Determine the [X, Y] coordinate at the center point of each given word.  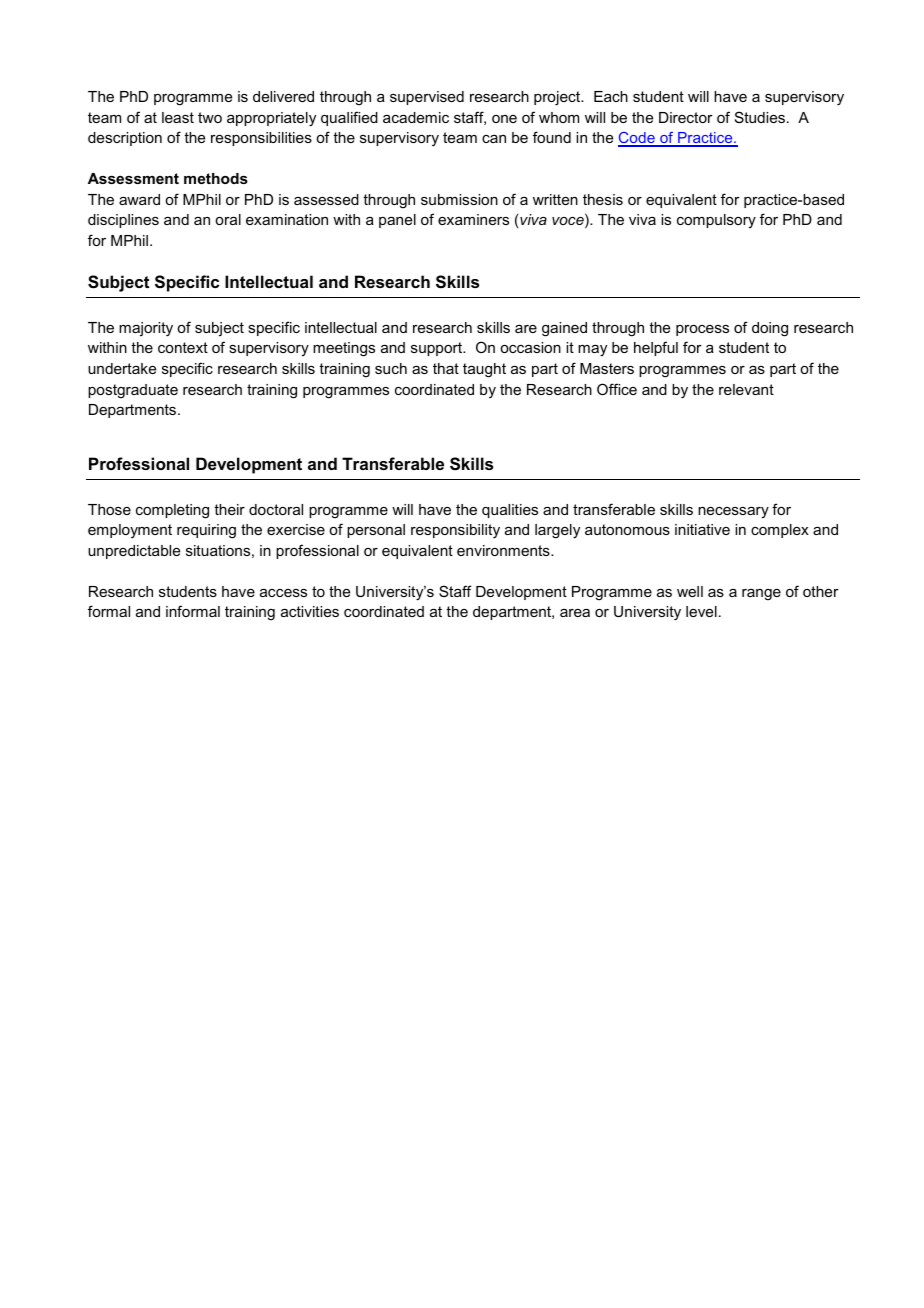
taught [484, 370]
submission [459, 199]
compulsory [716, 221]
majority [146, 329]
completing [172, 511]
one [504, 119]
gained [564, 329]
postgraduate [133, 391]
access [283, 593]
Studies [760, 117]
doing [770, 329]
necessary [733, 512]
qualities [510, 511]
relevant [746, 389]
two [210, 117]
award [139, 199]
